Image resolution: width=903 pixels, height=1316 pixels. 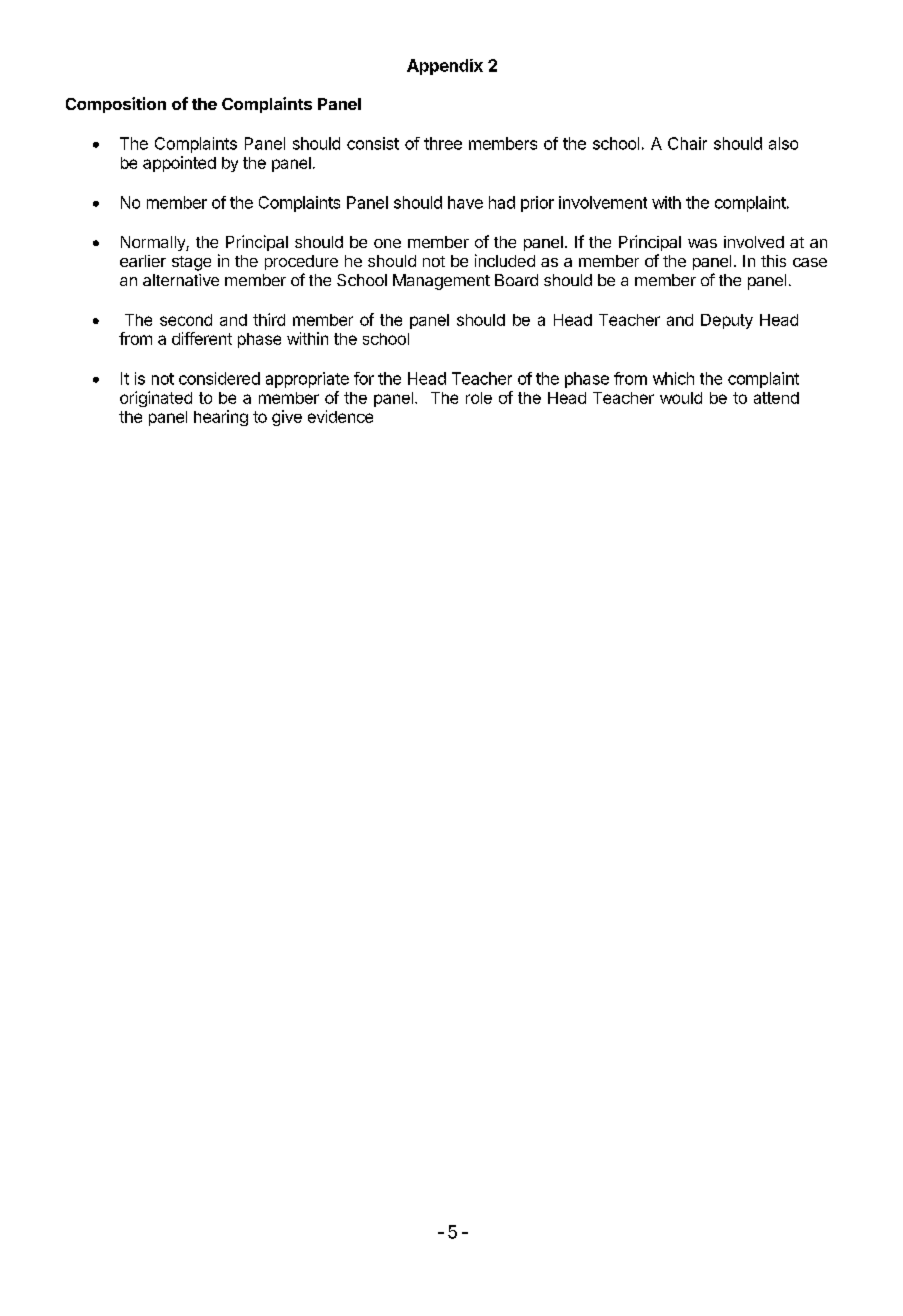 I want to click on appointed, so click(x=179, y=164).
